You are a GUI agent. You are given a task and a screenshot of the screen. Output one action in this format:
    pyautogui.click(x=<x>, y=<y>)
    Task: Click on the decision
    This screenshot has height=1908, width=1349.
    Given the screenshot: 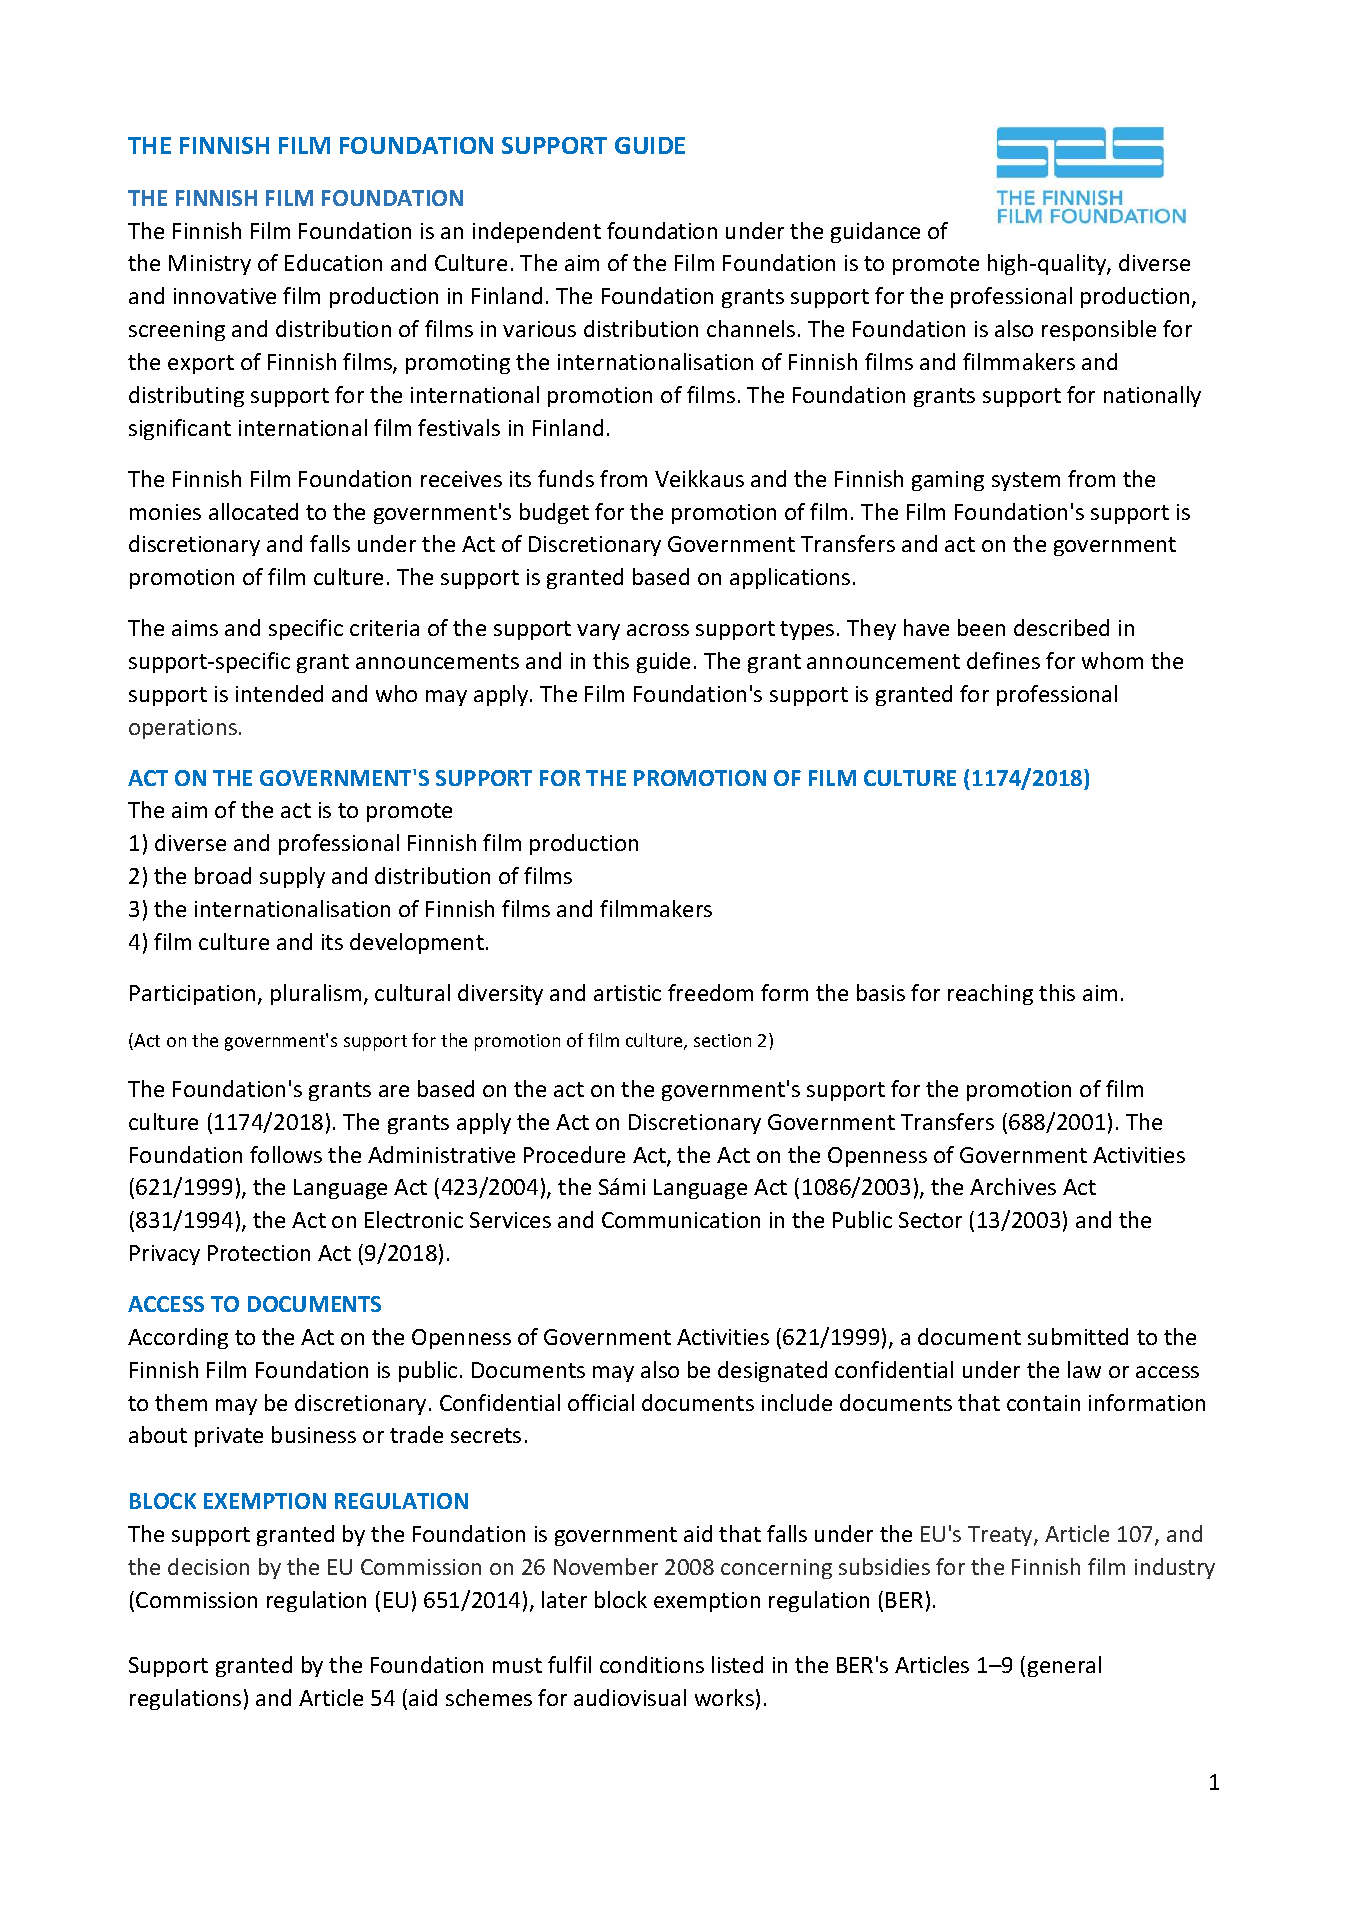 What is the action you would take?
    pyautogui.click(x=208, y=1566)
